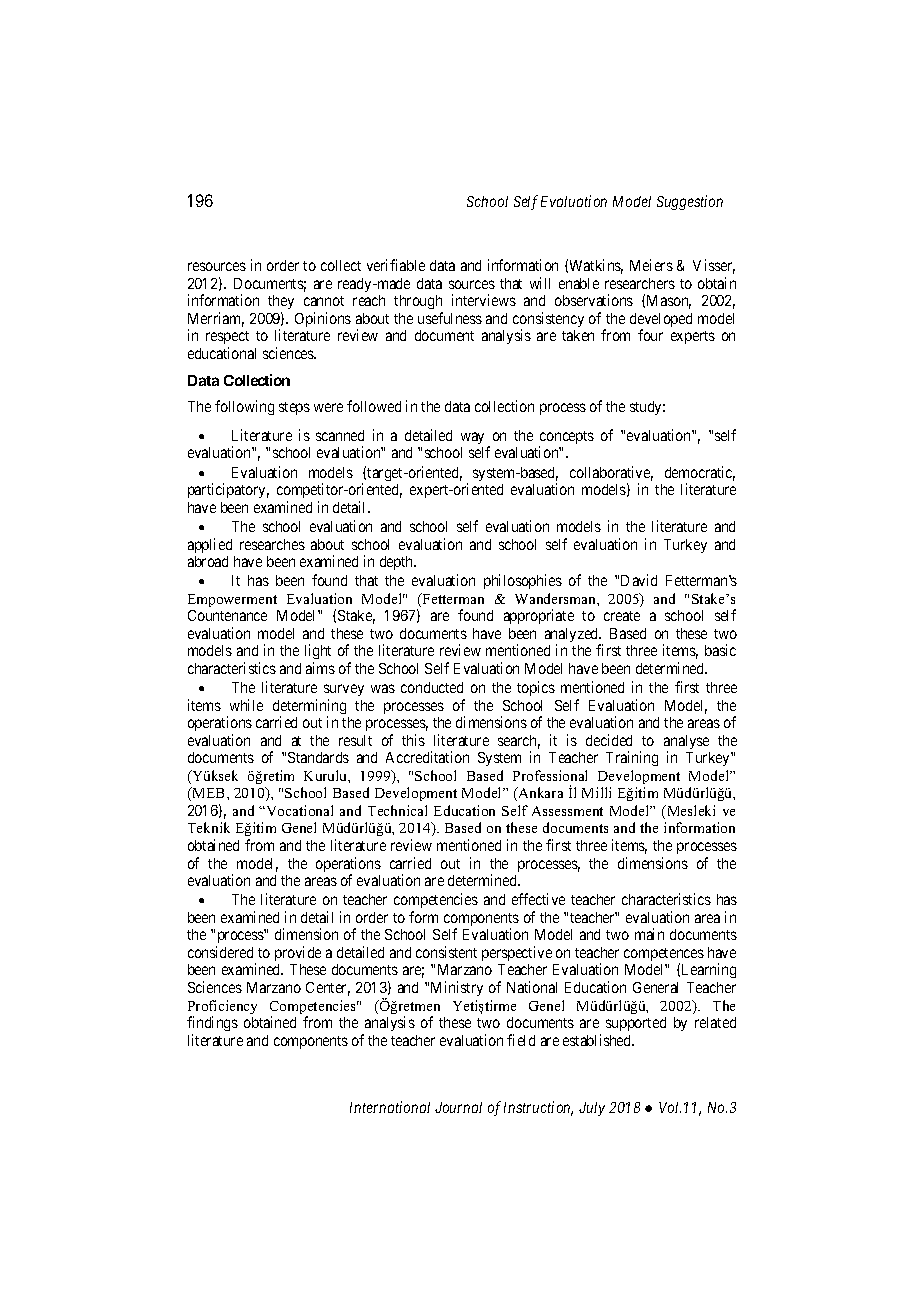  What do you see at coordinates (622, 616) in the page?
I see `create` at bounding box center [622, 616].
